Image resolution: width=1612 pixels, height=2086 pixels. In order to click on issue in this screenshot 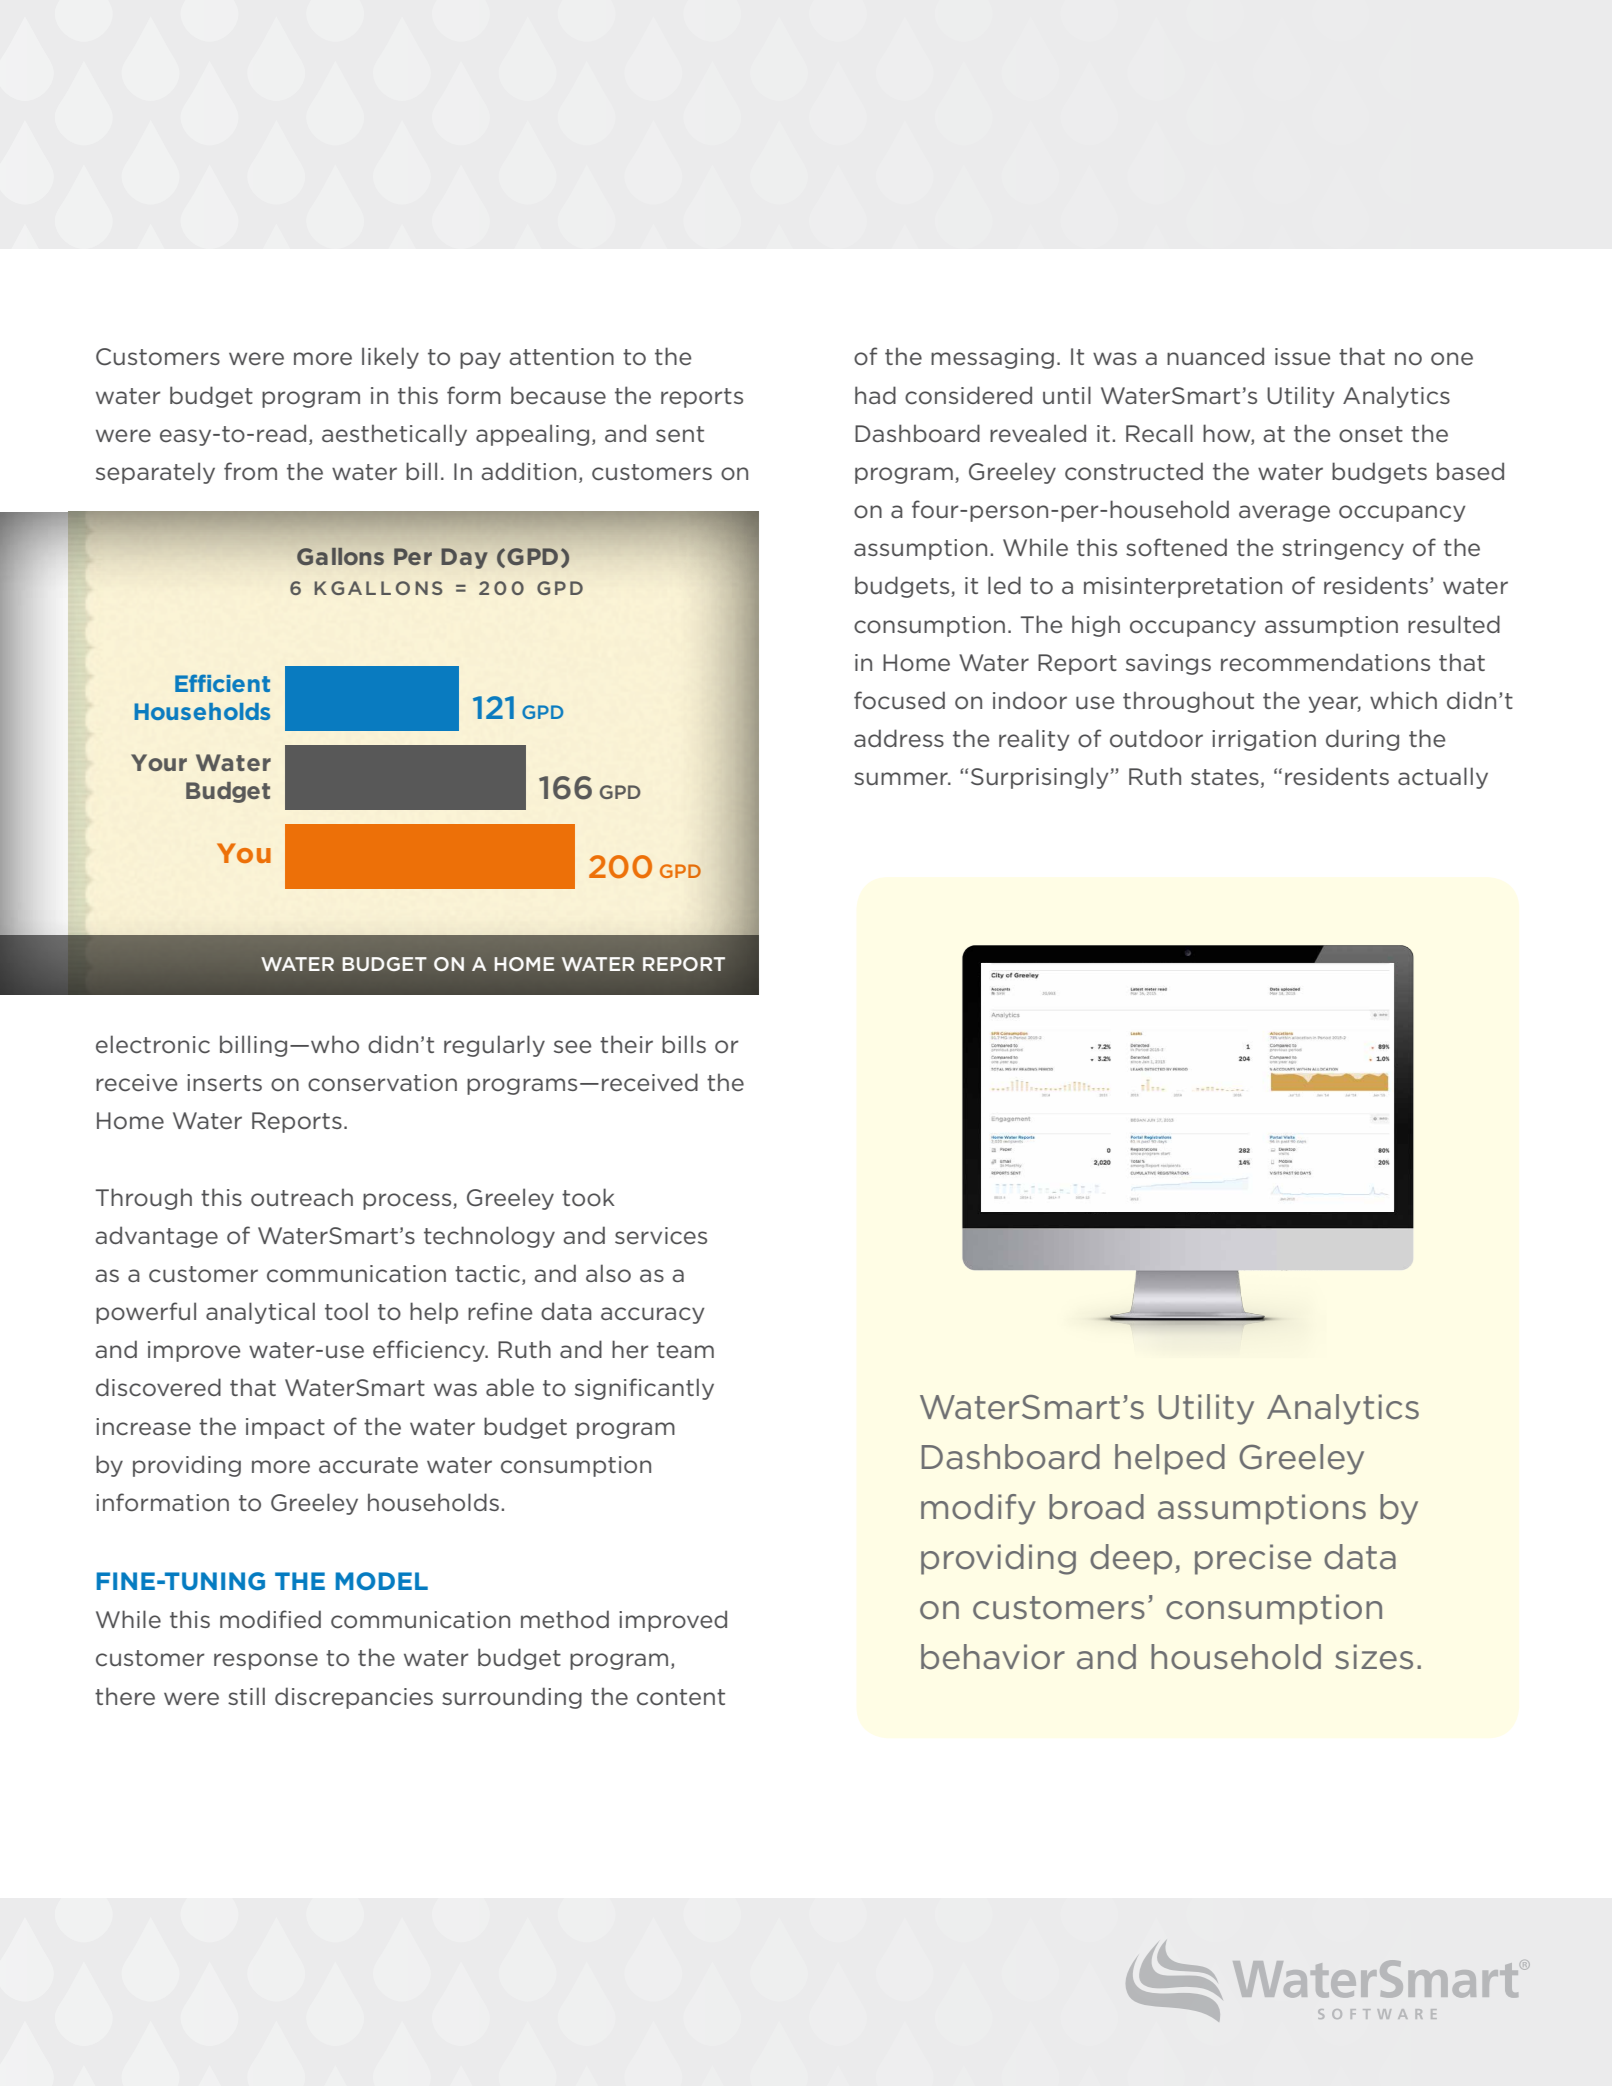, I will do `click(1302, 357)`.
